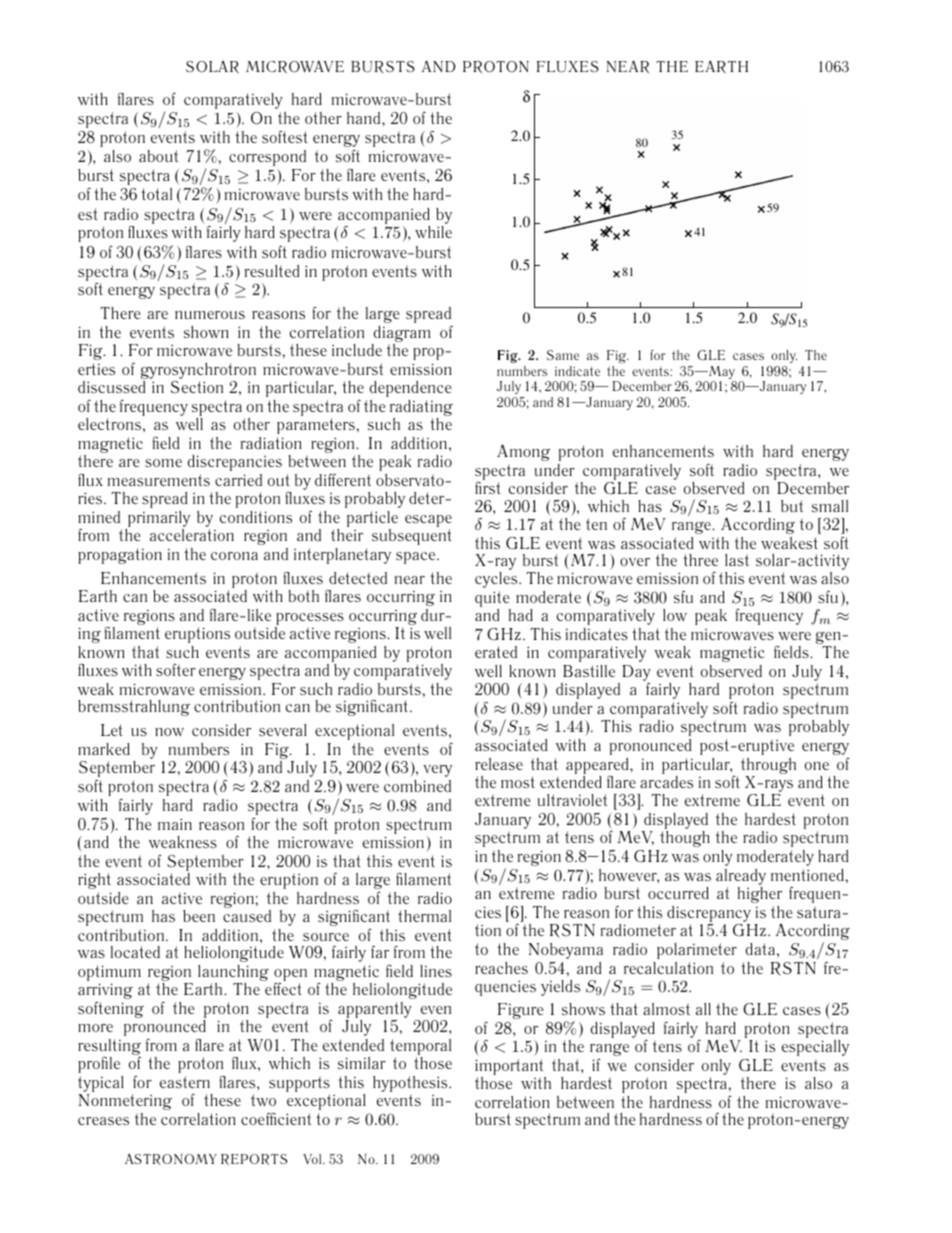 This screenshot has width=952, height=1233. Describe the element at coordinates (433, 232) in the screenshot. I see `while` at that location.
